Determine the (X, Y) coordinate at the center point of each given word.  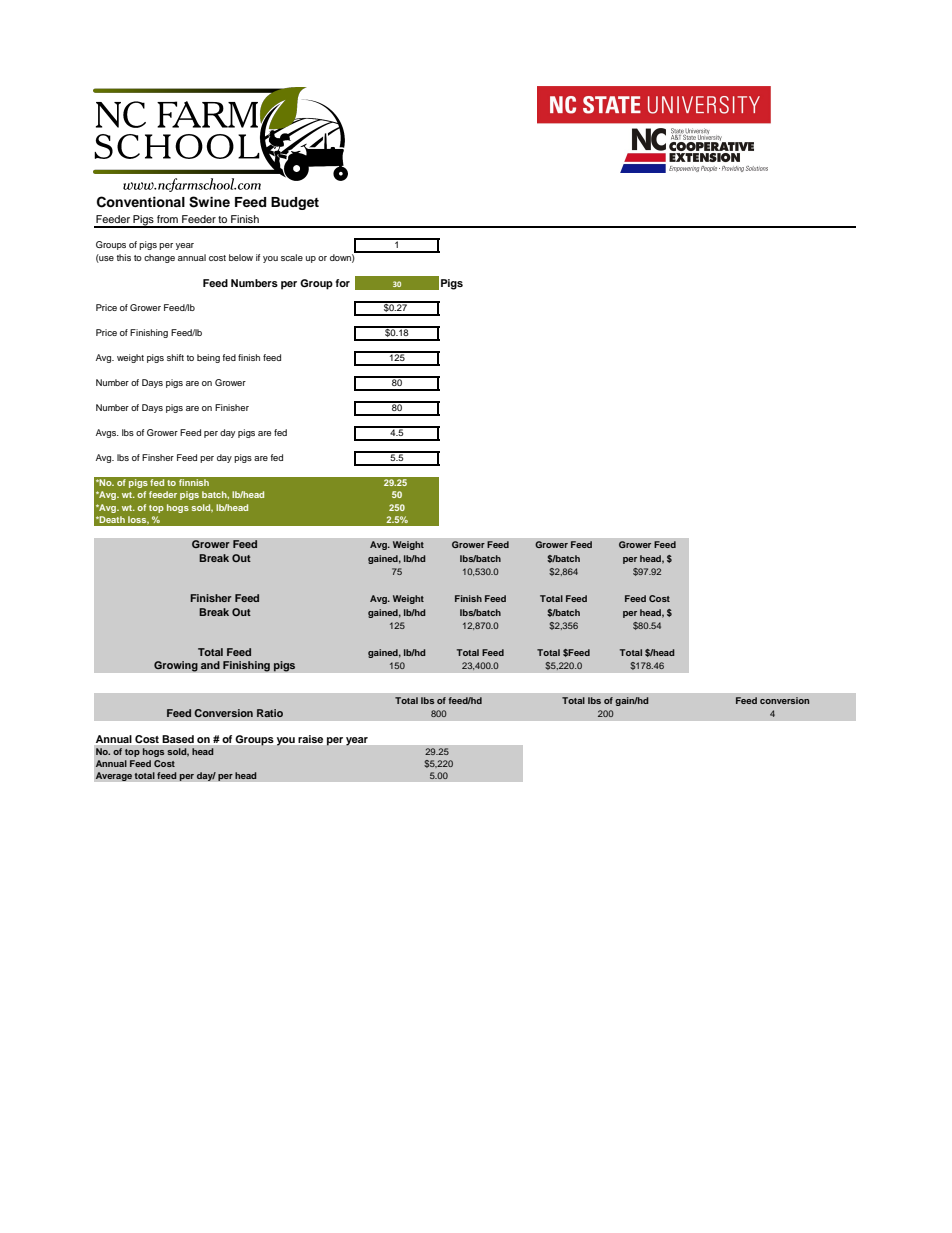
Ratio (270, 713)
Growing (176, 666)
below (241, 257)
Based (178, 739)
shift (175, 357)
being (208, 358)
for (342, 283)
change (159, 258)
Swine (209, 202)
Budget (295, 203)
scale (292, 257)
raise (310, 739)
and (210, 665)
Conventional (141, 202)
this (123, 257)
